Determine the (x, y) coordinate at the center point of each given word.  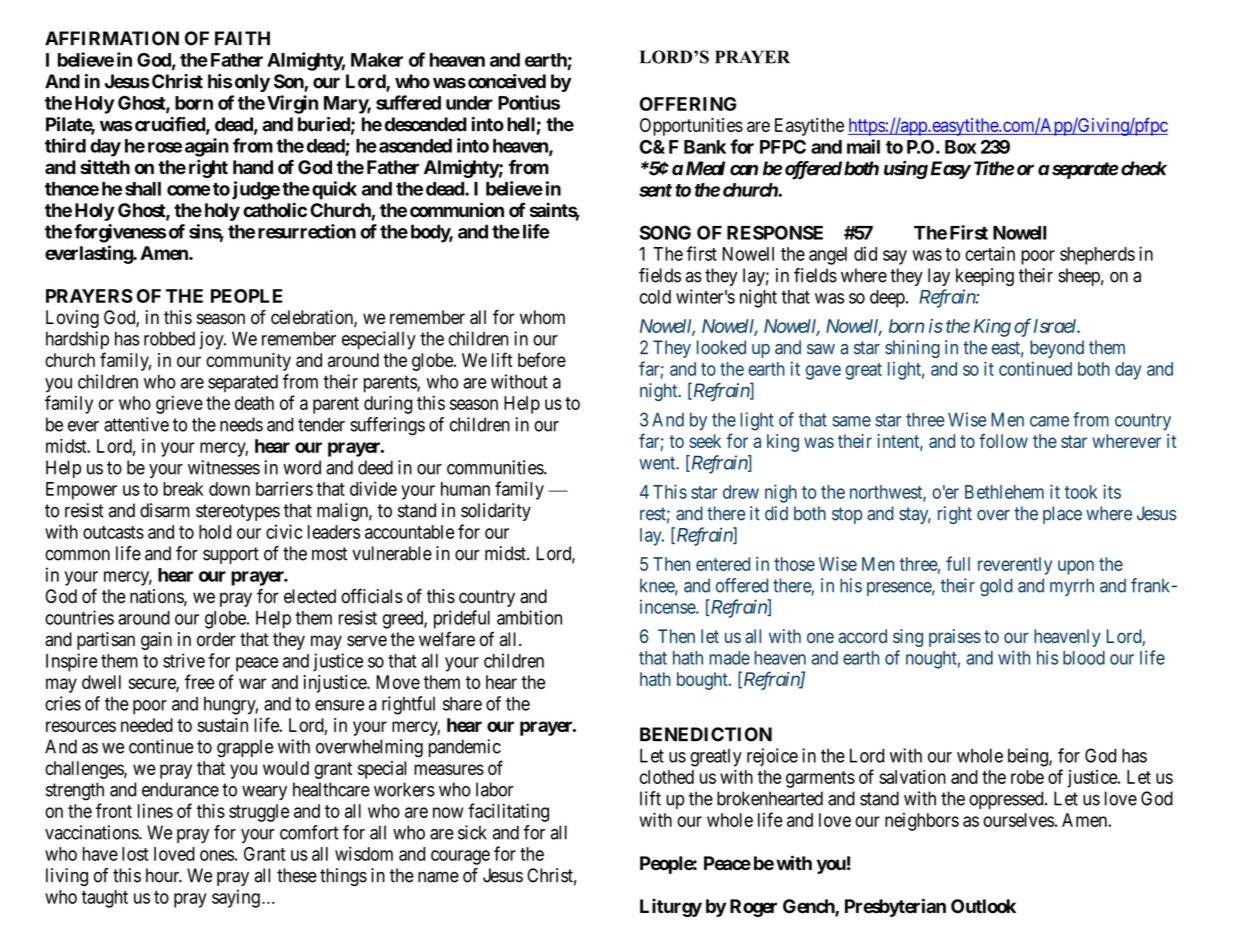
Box (960, 147)
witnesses (224, 467)
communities (496, 467)
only (252, 83)
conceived (507, 81)
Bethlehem (1004, 492)
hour (164, 875)
